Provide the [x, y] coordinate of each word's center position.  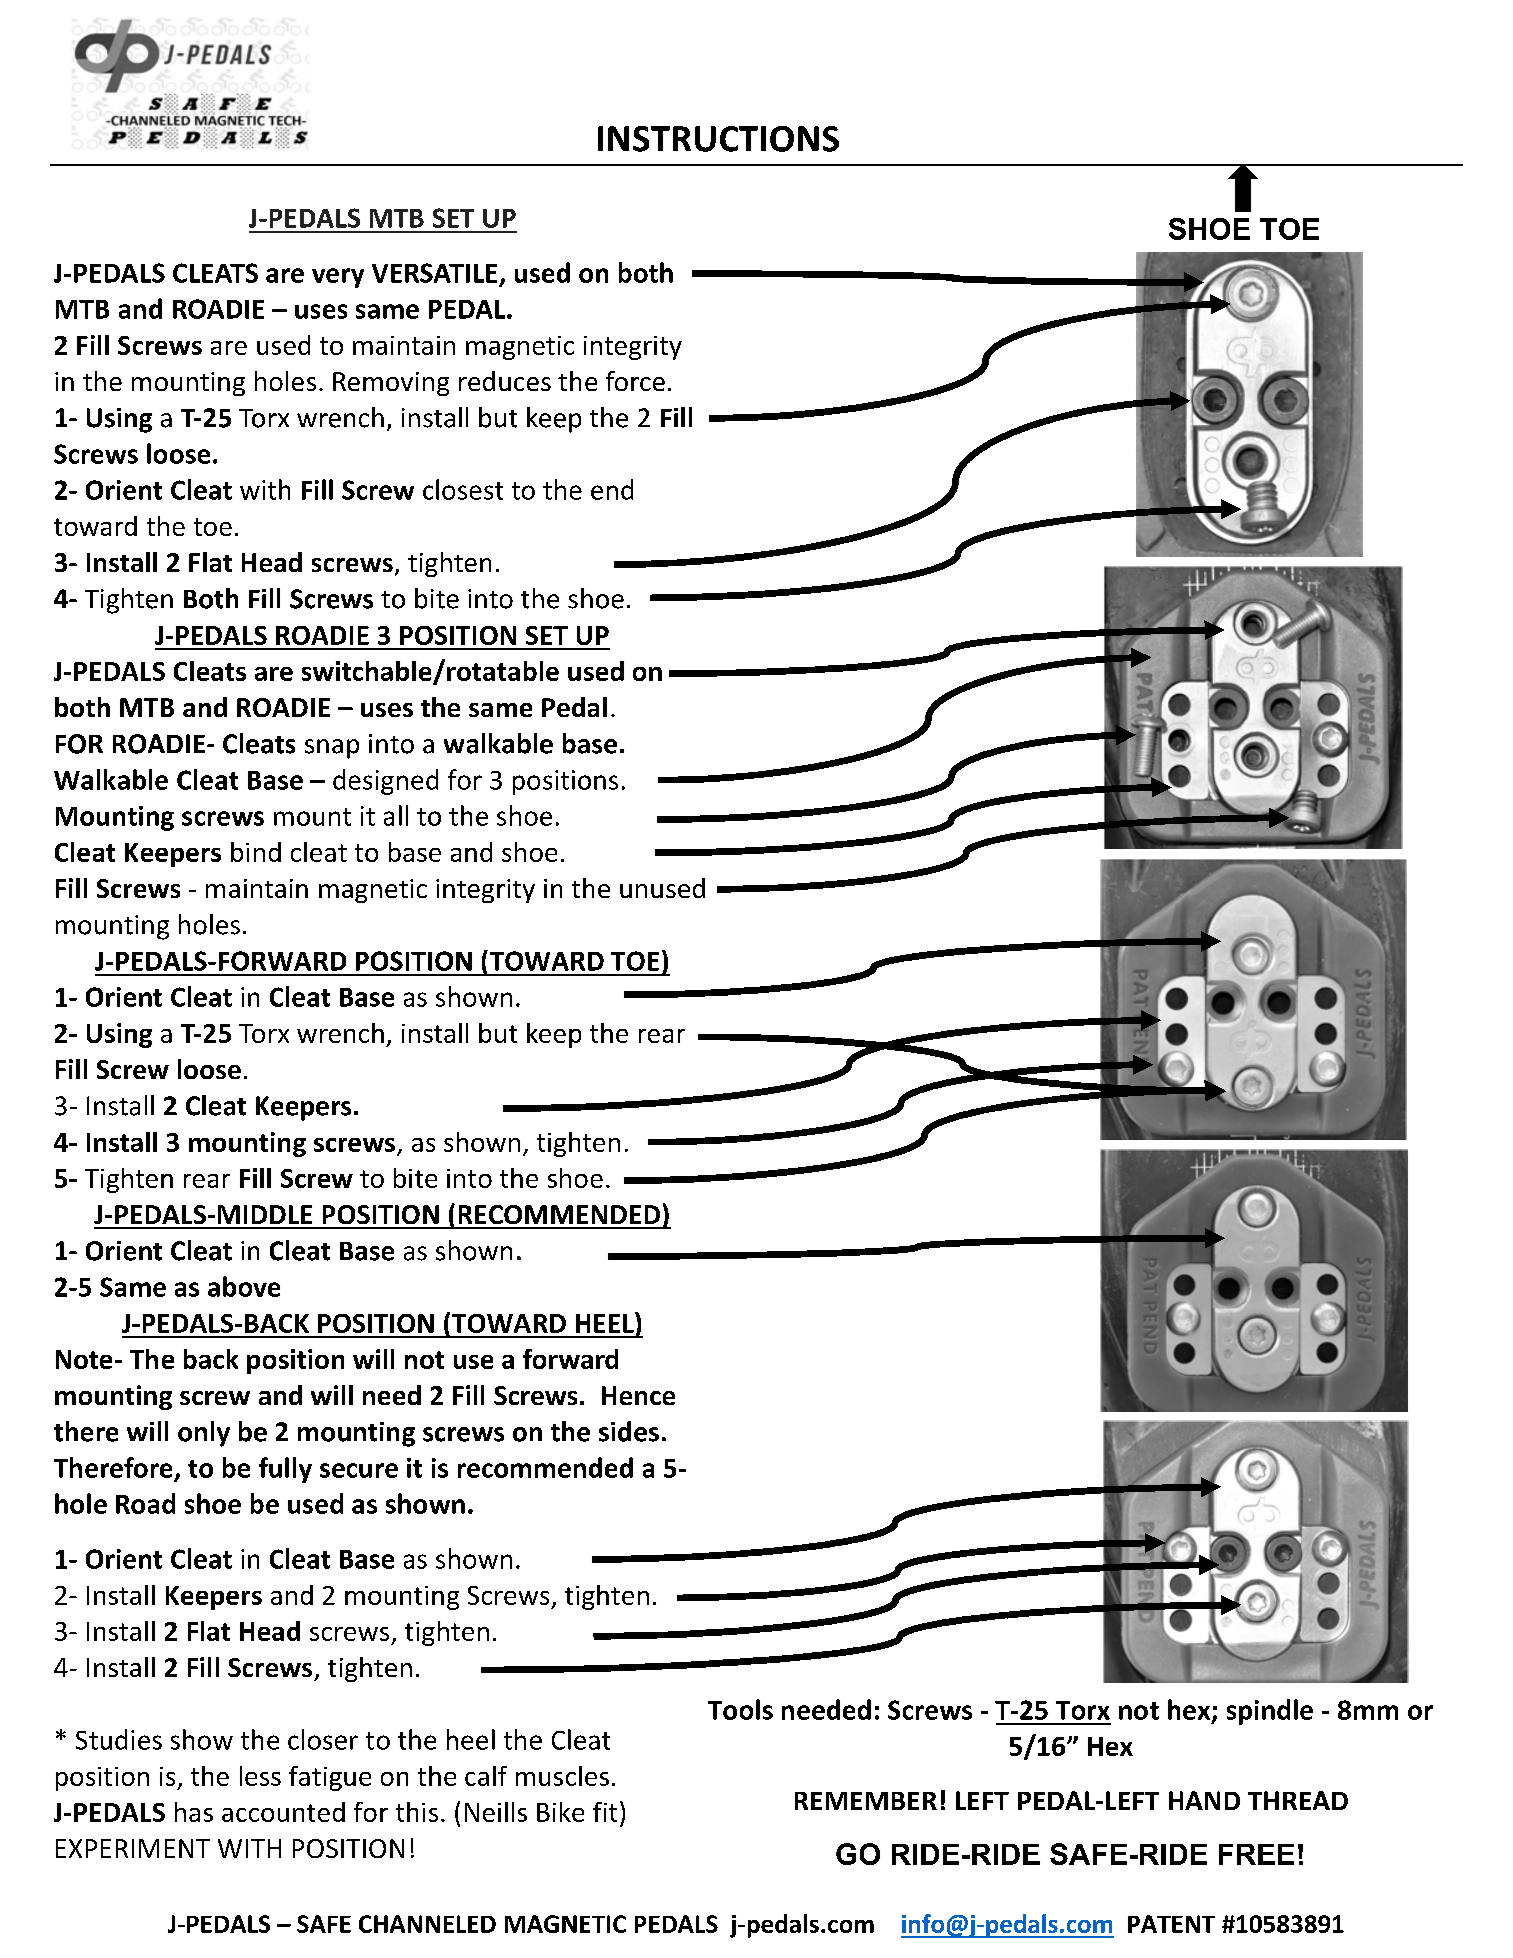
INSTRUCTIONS [718, 139]
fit [605, 1812]
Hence [638, 1395]
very [338, 278]
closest [463, 489]
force [635, 381]
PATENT [1171, 1924]
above [244, 1286]
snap [332, 749]
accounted [283, 1812]
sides [629, 1431]
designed [385, 782]
